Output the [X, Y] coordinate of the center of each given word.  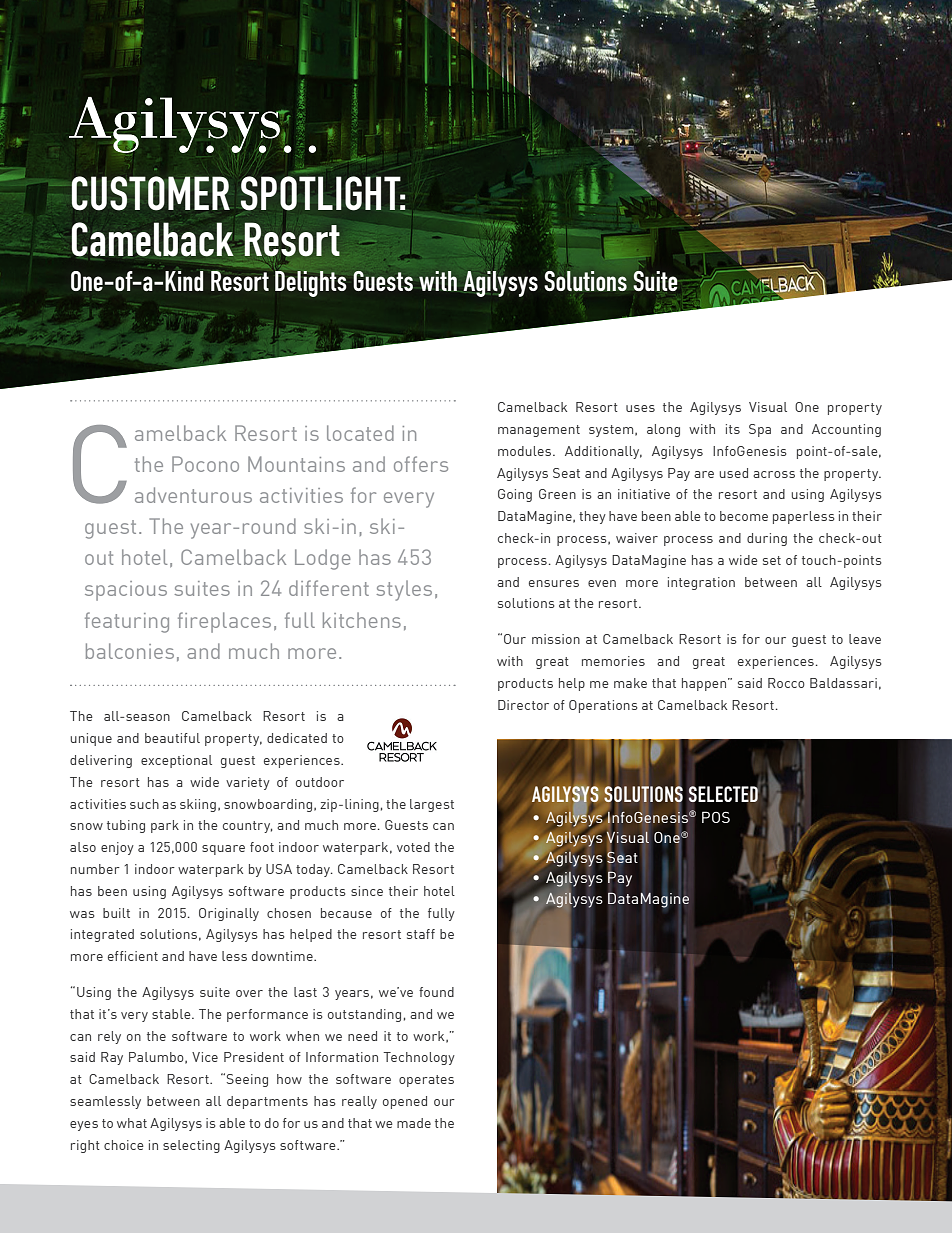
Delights [311, 284]
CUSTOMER [150, 193]
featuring [127, 622]
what [132, 1123]
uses [640, 408]
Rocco [786, 683]
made [414, 1123]
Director [523, 705]
